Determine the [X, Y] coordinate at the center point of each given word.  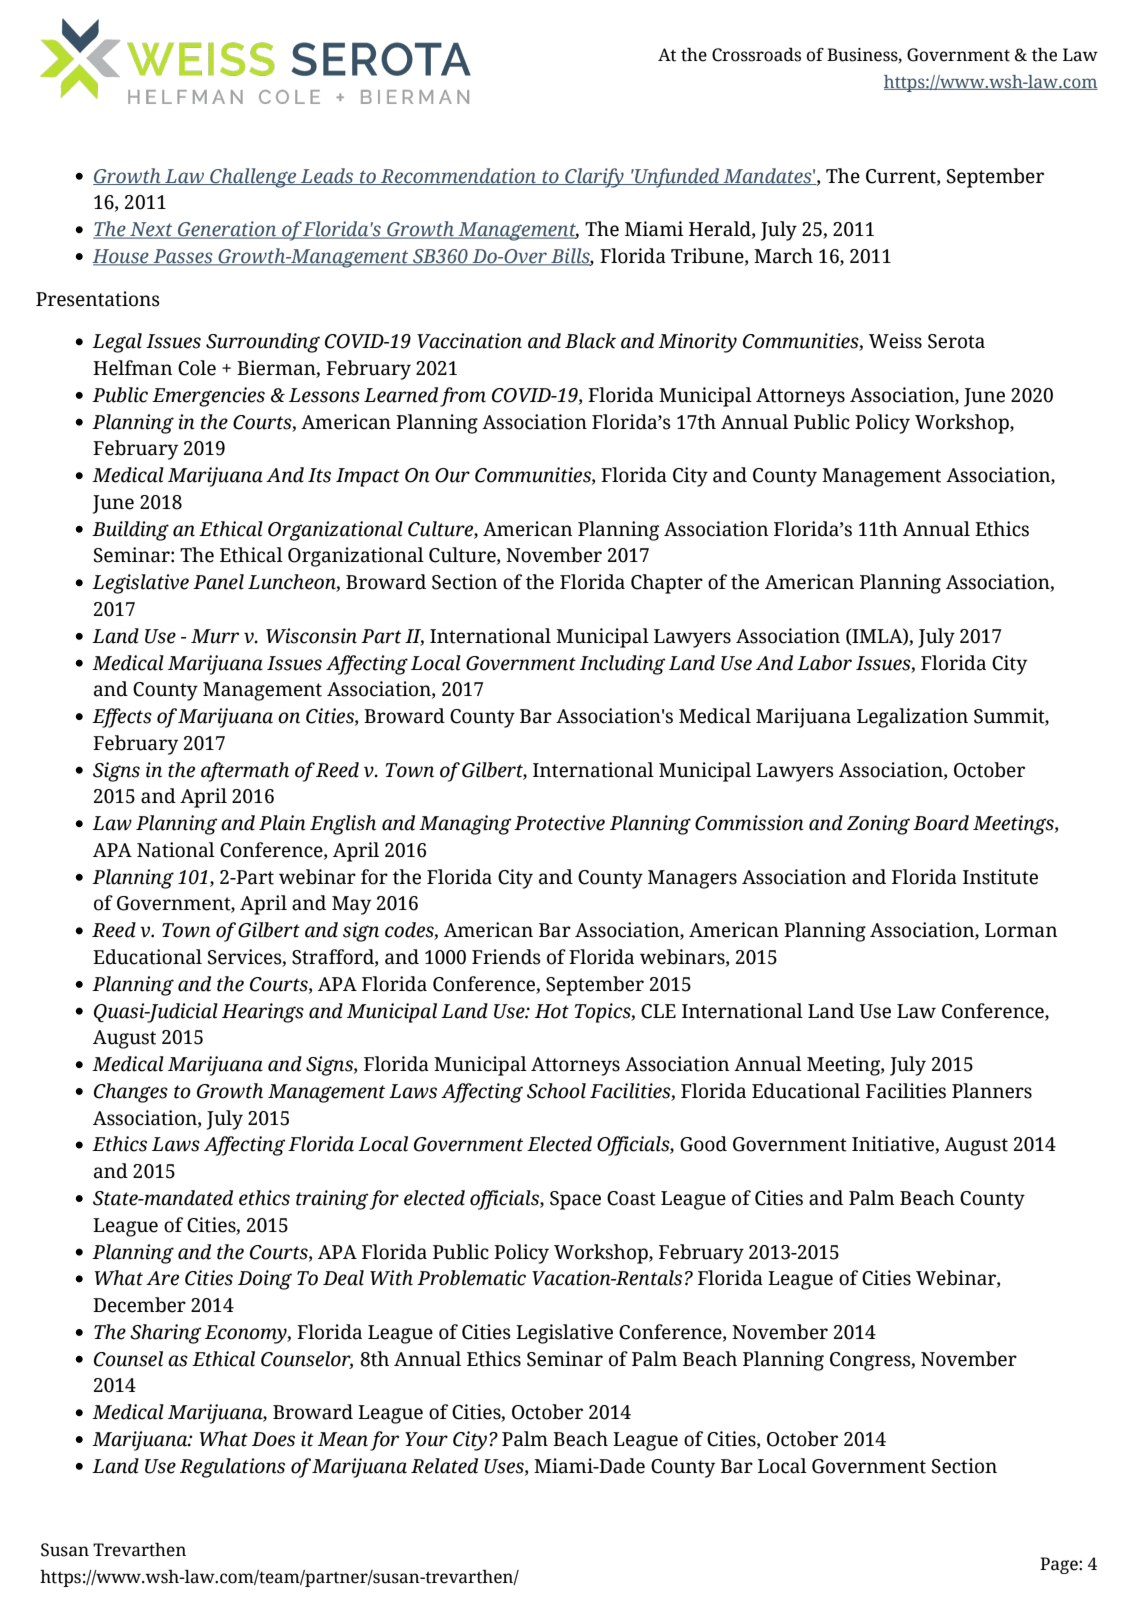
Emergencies [208, 397]
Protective [559, 823]
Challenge [253, 178]
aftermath [245, 772]
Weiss [895, 341]
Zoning [878, 825]
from [463, 397]
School [556, 1091]
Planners [992, 1091]
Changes [131, 1093]
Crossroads [756, 55]
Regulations [232, 1468]
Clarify [594, 178]
